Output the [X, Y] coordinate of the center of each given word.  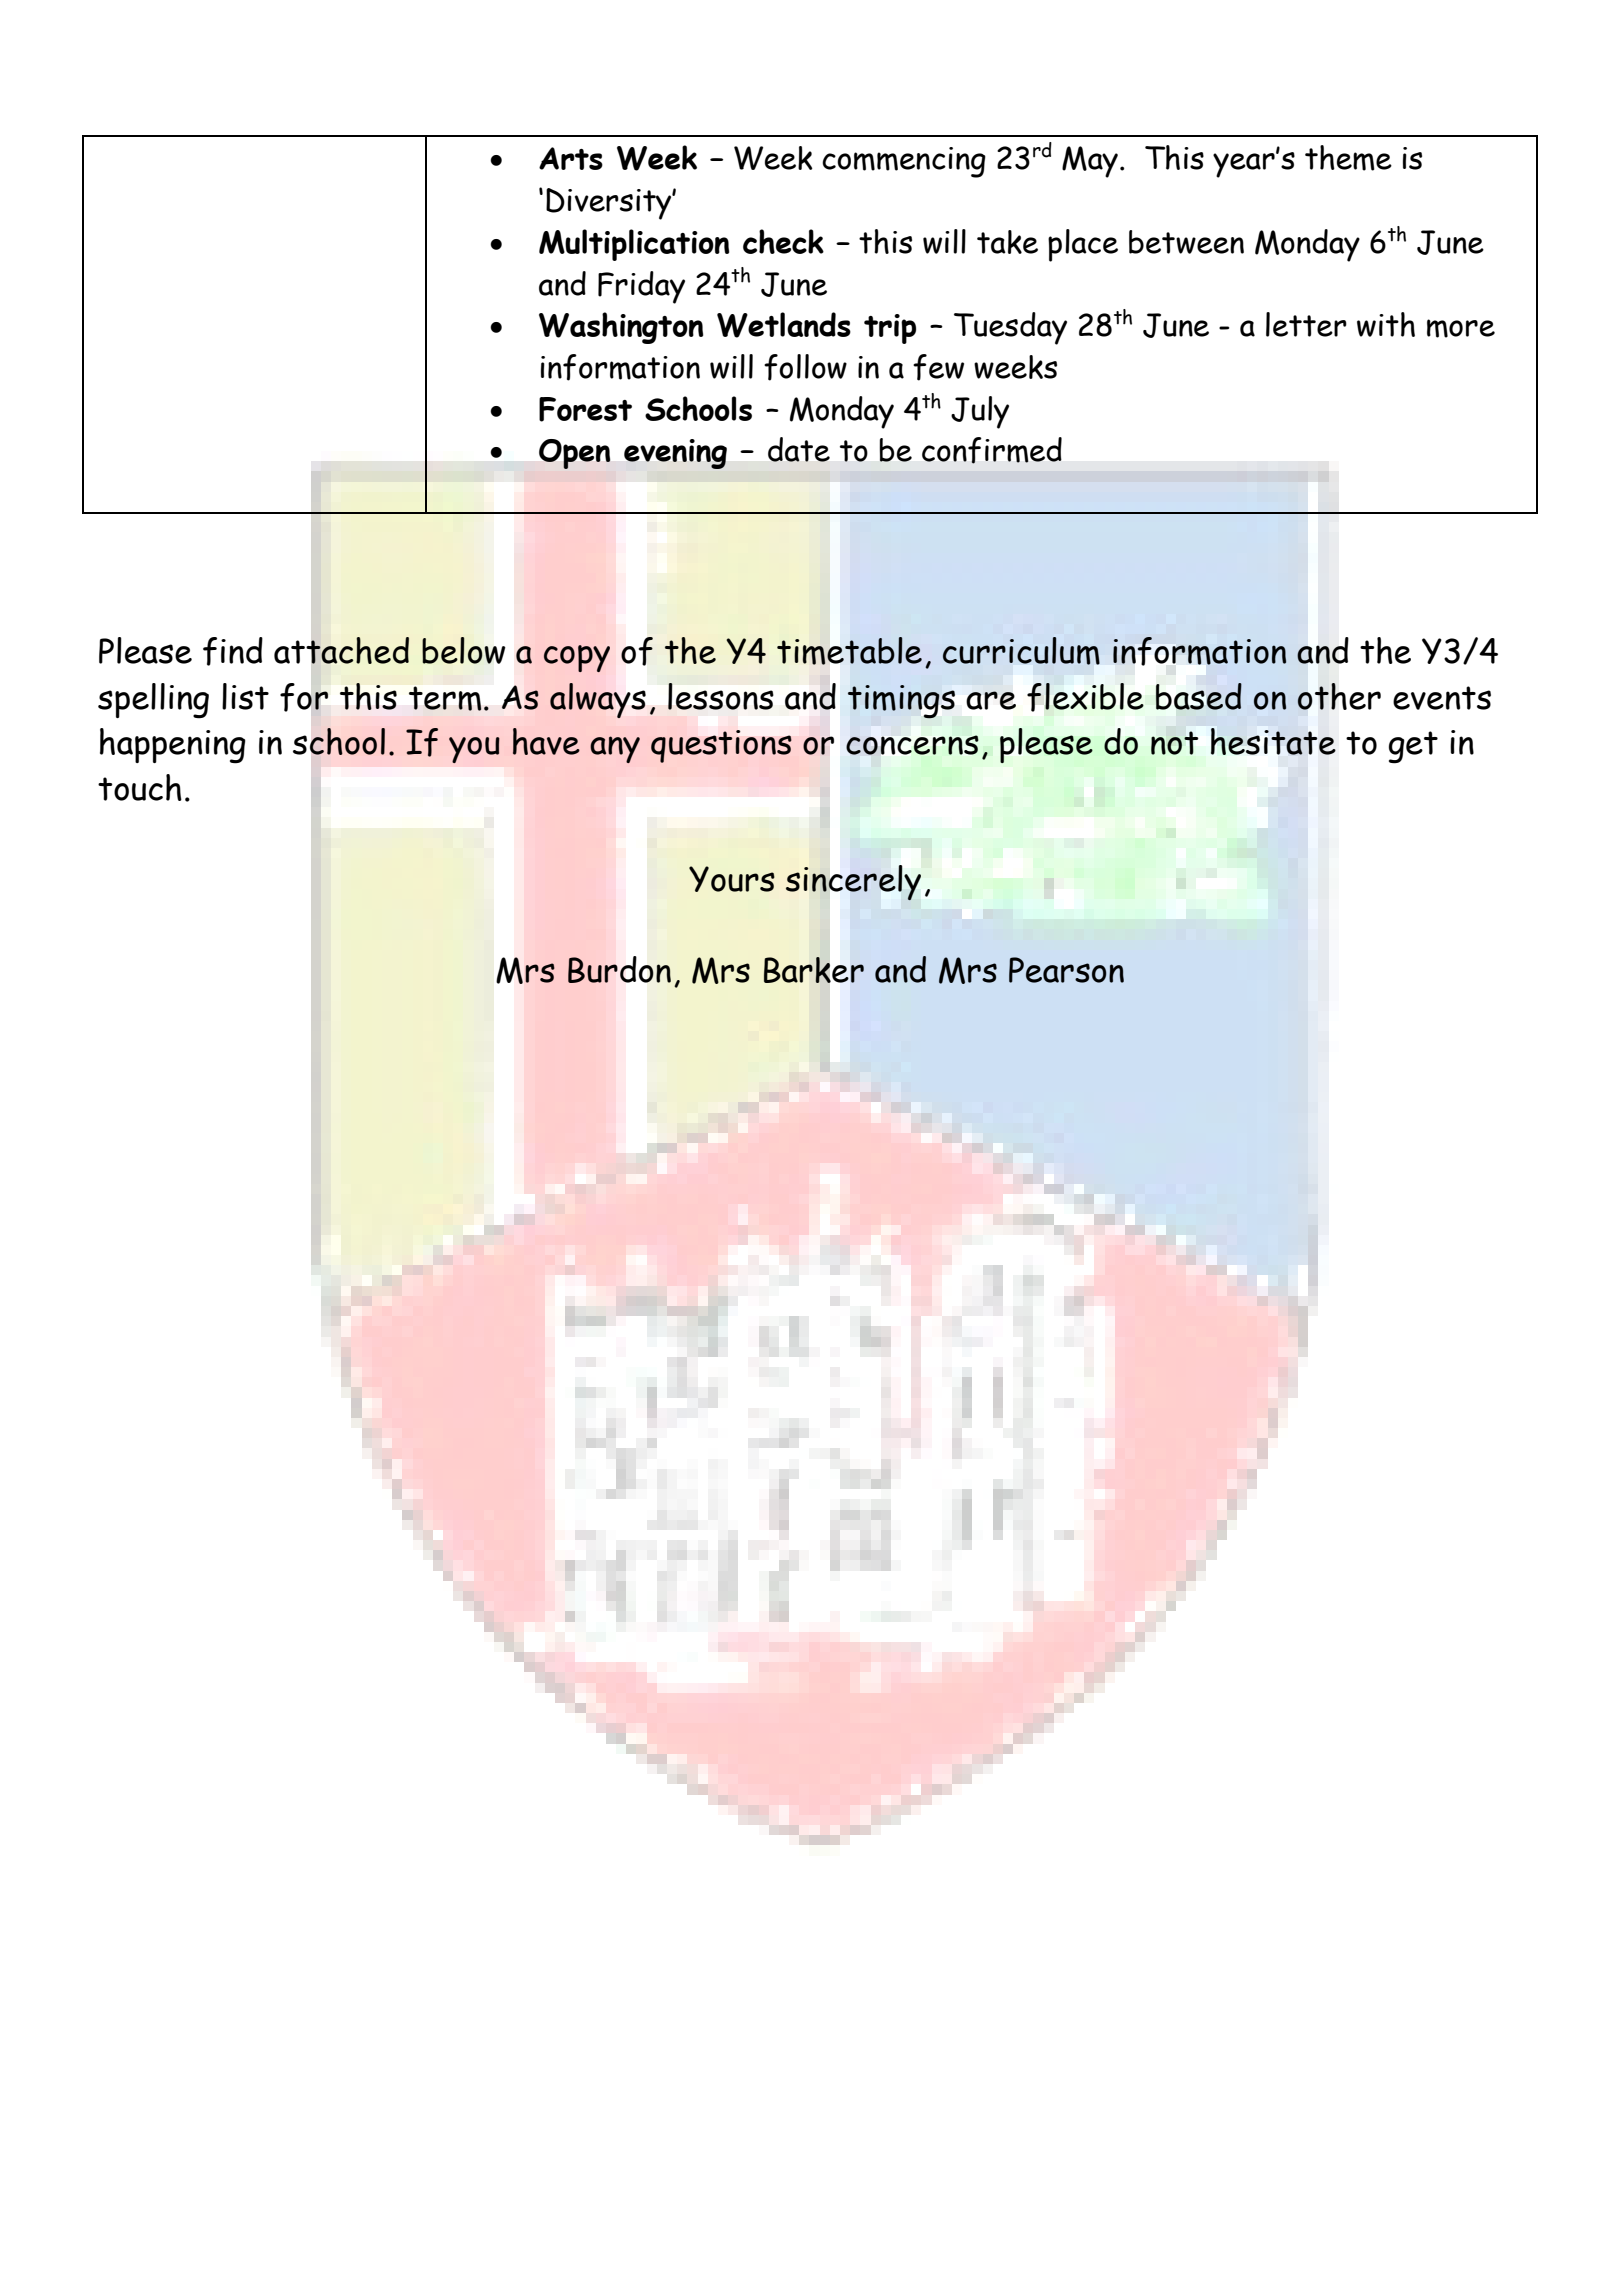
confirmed [992, 450]
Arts [571, 158]
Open [574, 454]
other [1339, 696]
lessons [720, 696]
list [245, 696]
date [799, 449]
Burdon [619, 969]
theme [1348, 158]
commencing [904, 162]
